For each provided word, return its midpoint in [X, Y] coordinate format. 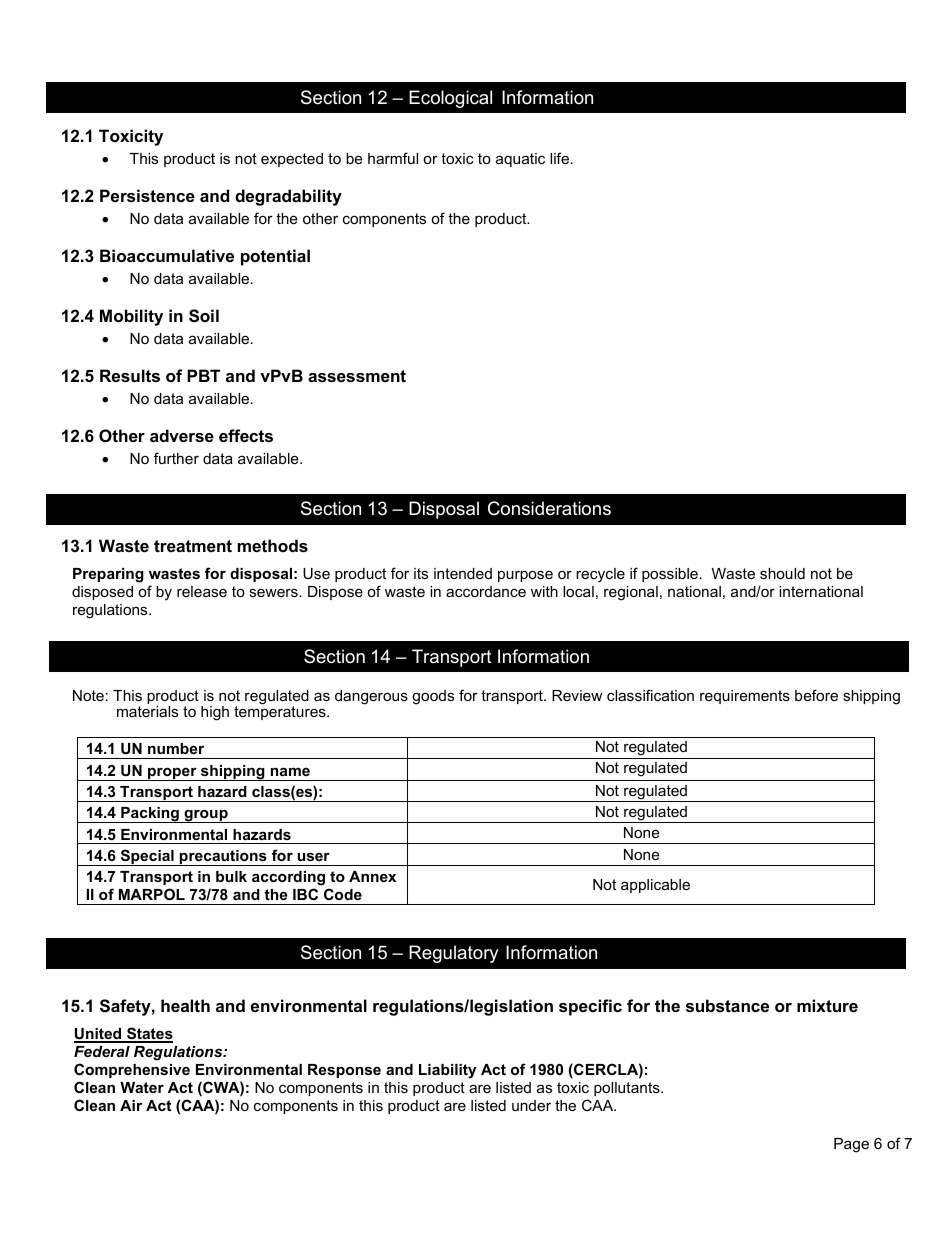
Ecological [450, 99]
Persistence [147, 195]
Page [851, 1145]
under [531, 1105]
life [559, 158]
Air [131, 1105]
